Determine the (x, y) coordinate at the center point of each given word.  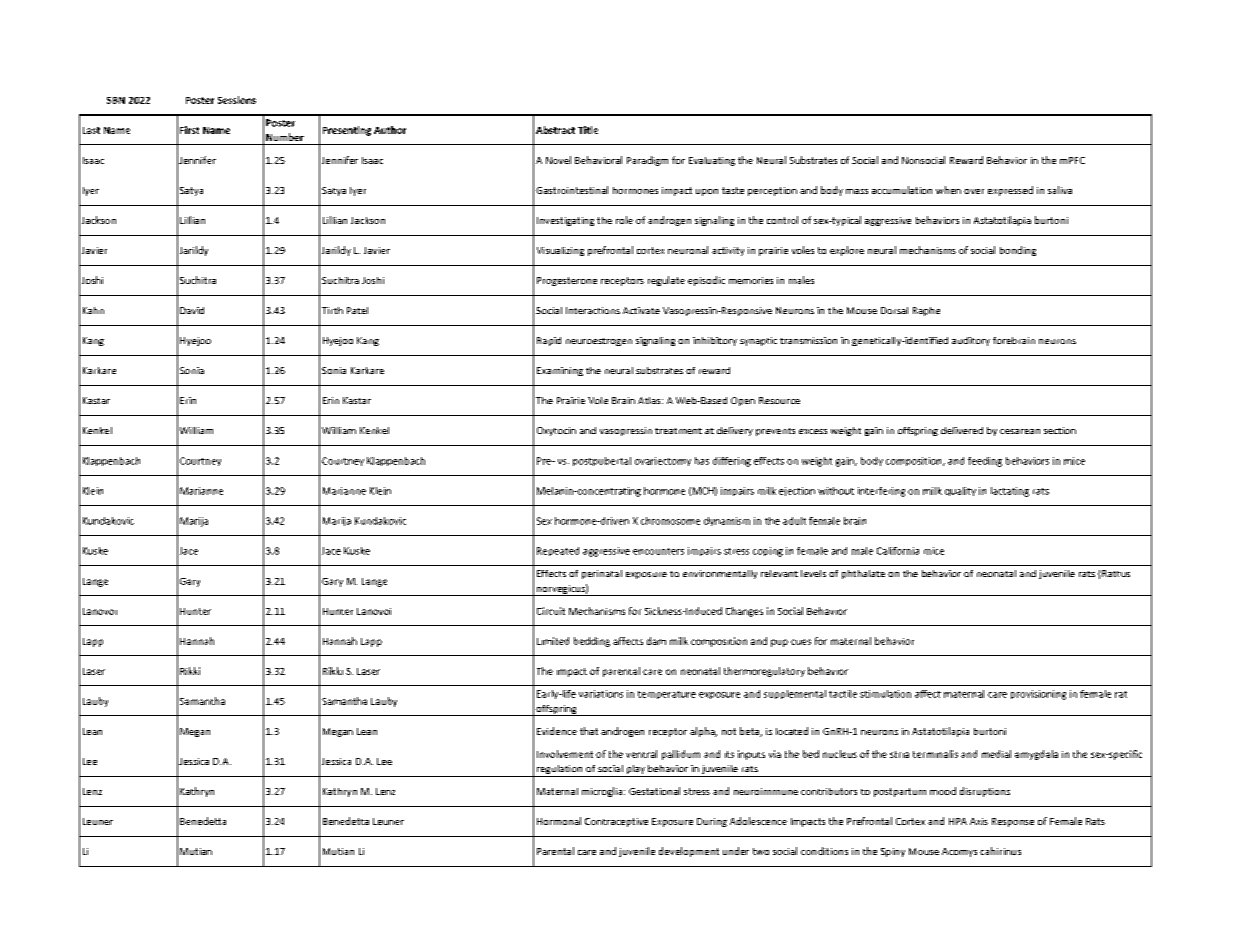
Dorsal (894, 310)
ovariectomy (663, 461)
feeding (985, 462)
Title (588, 130)
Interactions (593, 310)
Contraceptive (616, 822)
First (189, 130)
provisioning (1038, 695)
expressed (1010, 191)
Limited (553, 641)
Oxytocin (556, 431)
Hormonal (559, 821)
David (192, 310)
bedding (592, 642)
